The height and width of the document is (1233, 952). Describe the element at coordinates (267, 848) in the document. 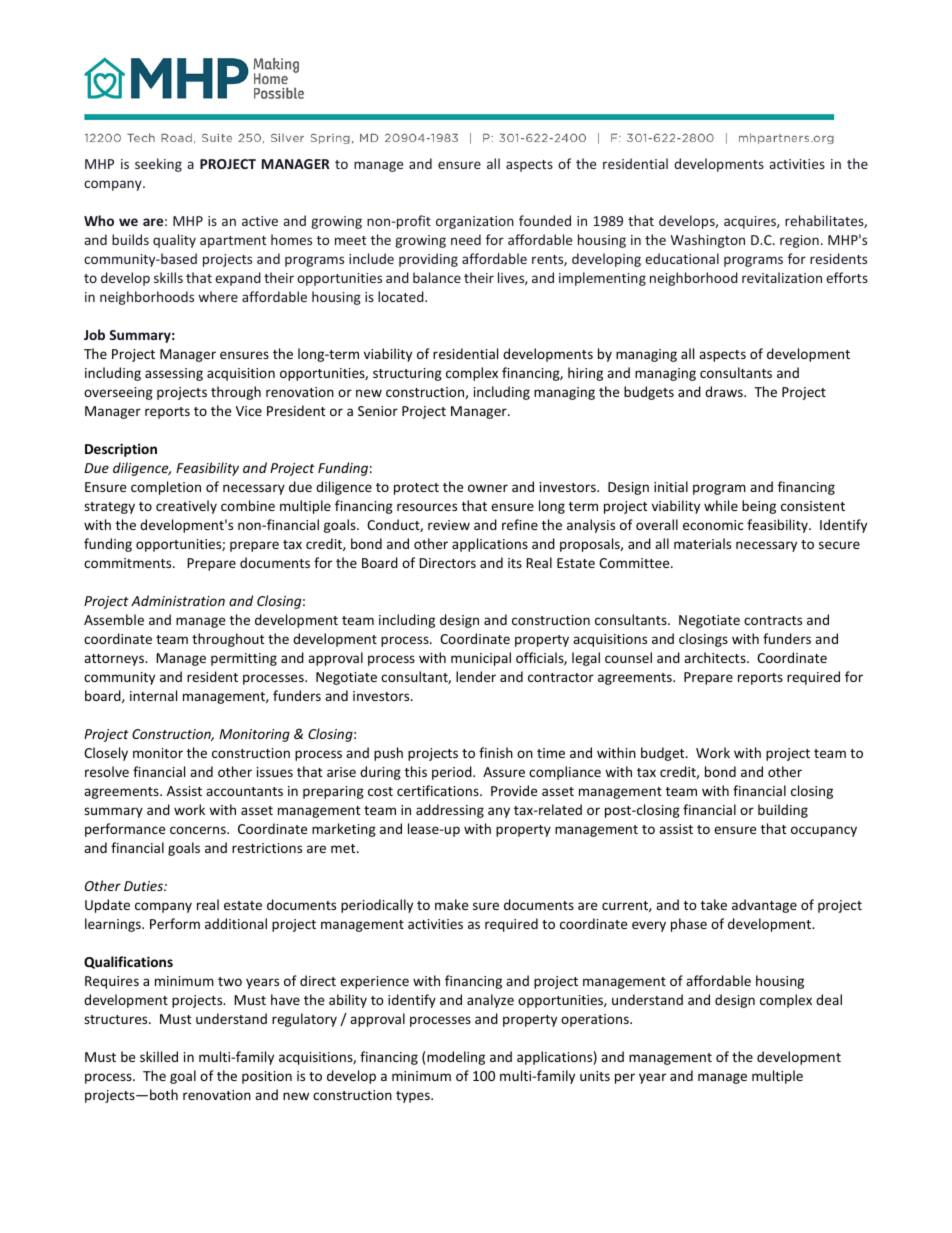

I see `restrictions` at that location.
